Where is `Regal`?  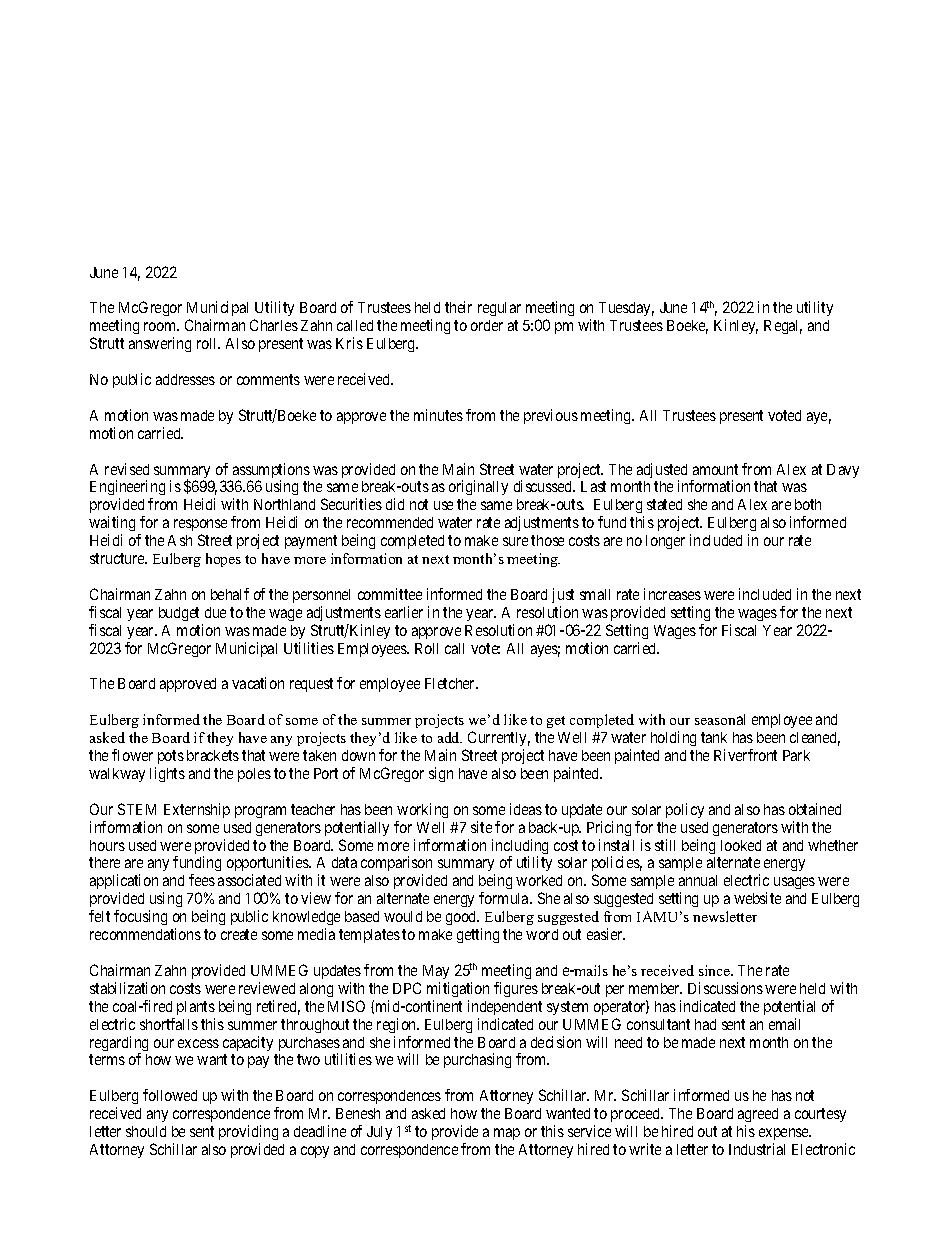
Regal is located at coordinates (783, 327).
